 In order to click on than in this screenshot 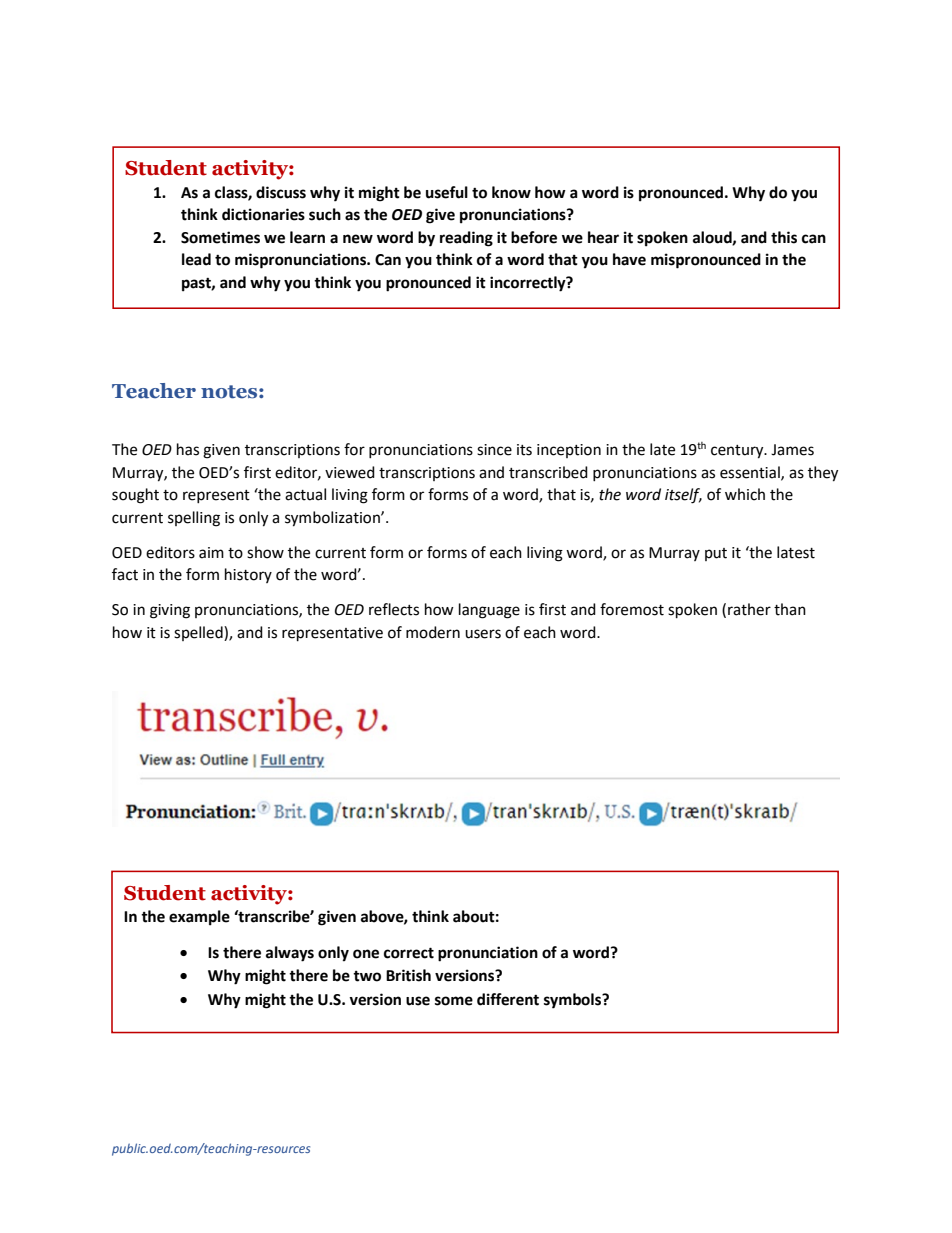, I will do `click(790, 609)`.
